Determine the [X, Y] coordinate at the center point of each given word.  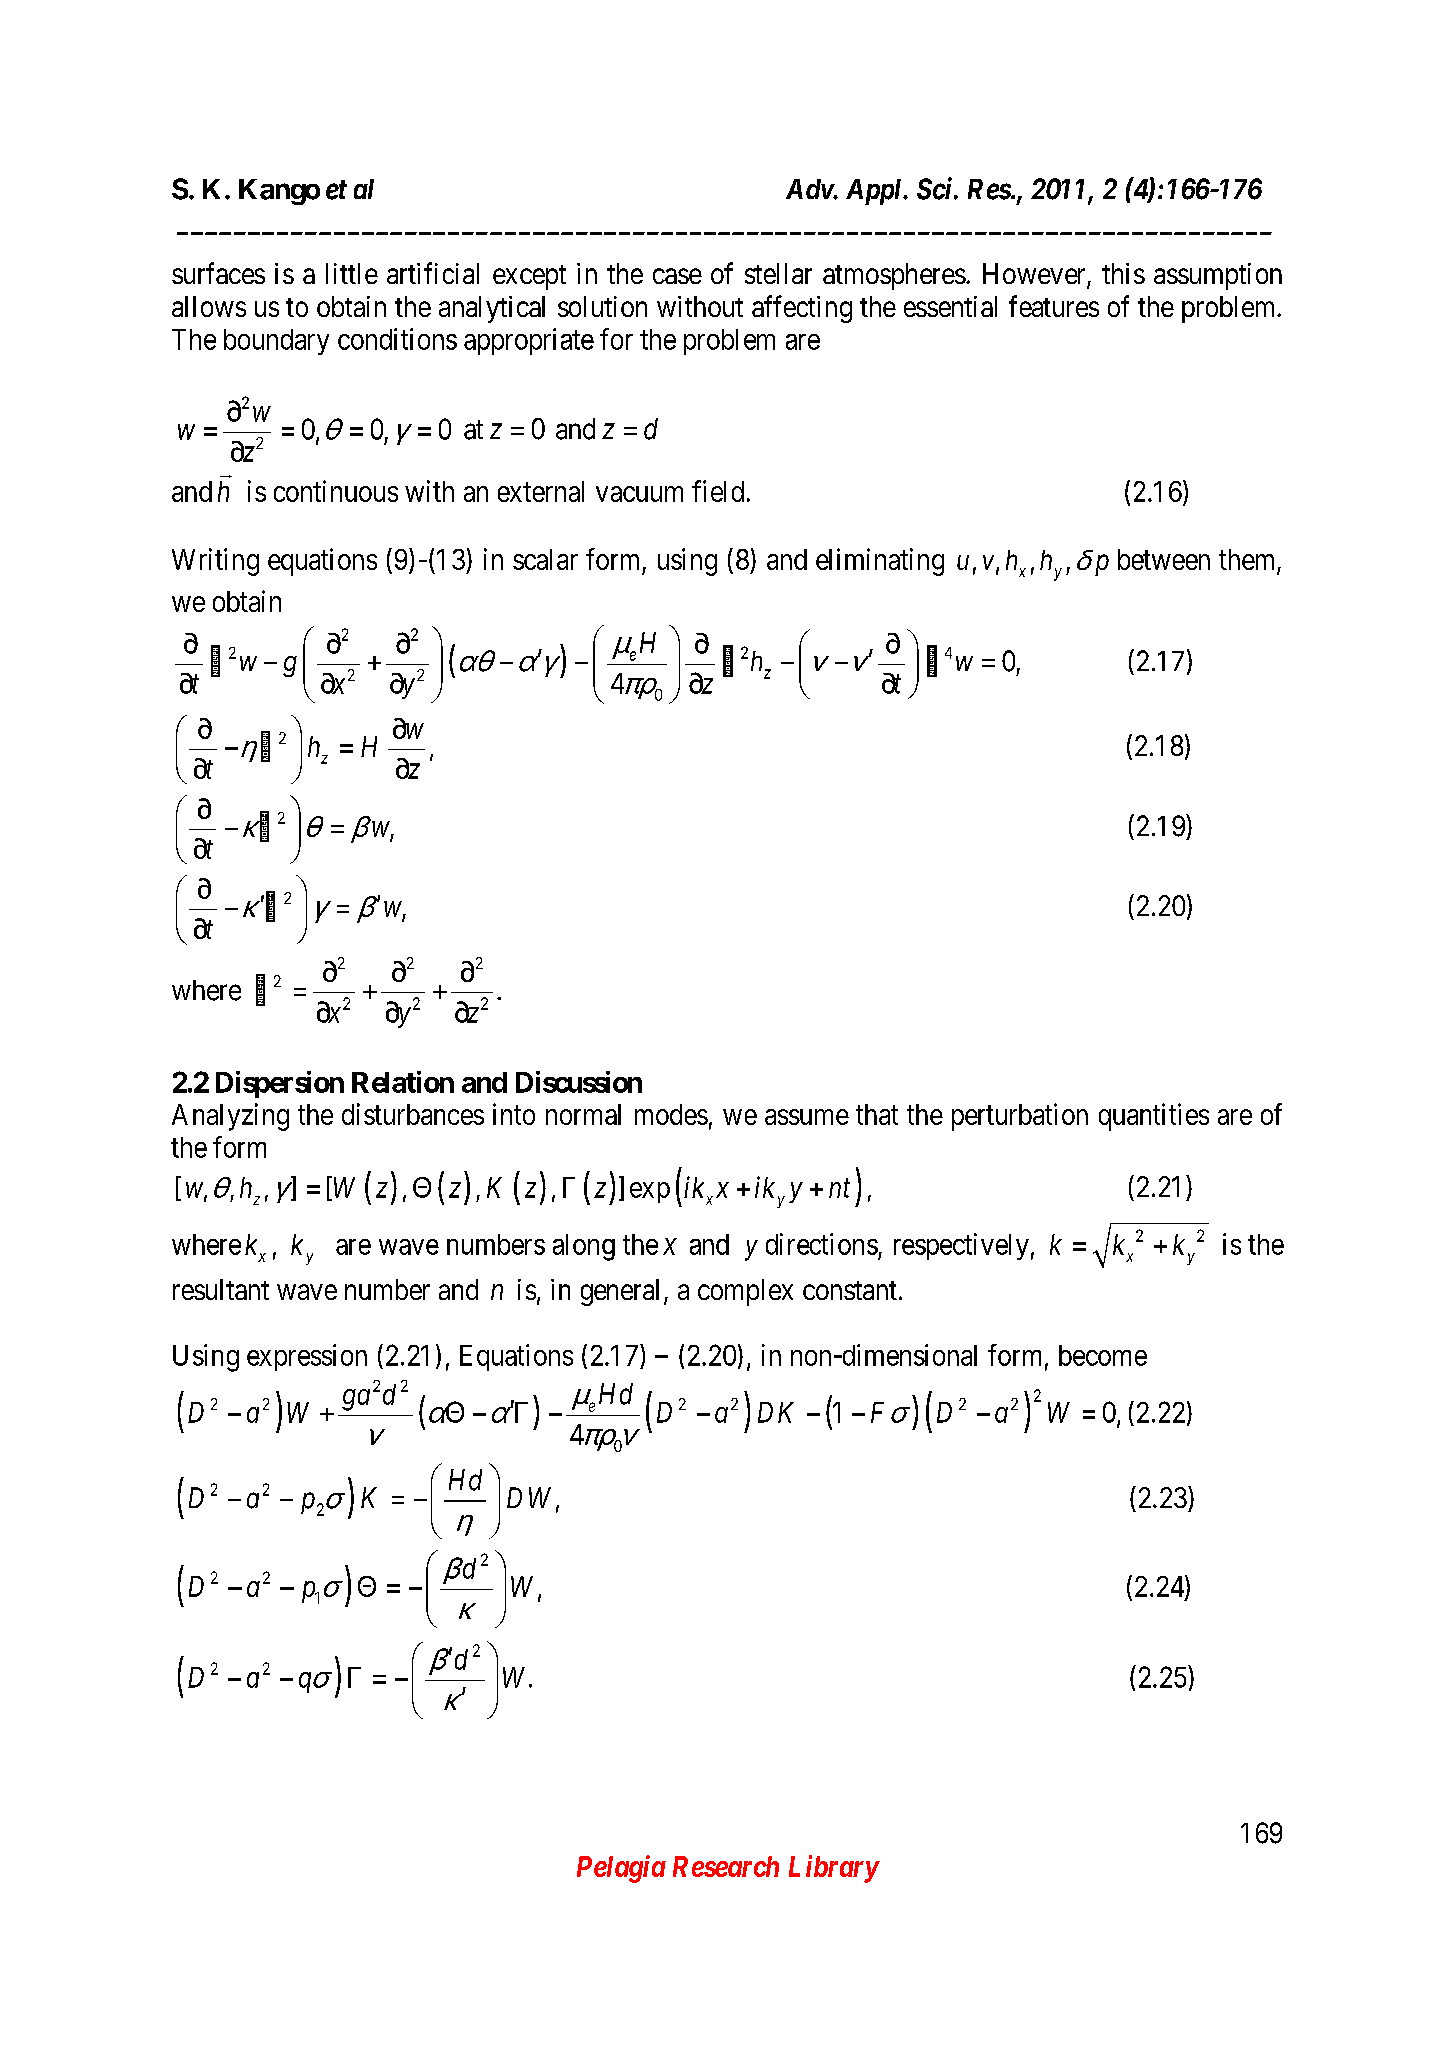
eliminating [880, 562]
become [1103, 1355]
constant [850, 1290]
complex [745, 1292]
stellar [778, 273]
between [1164, 559]
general [620, 1292]
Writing [215, 562]
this [1123, 273]
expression [307, 1357]
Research [726, 1866]
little [352, 273]
